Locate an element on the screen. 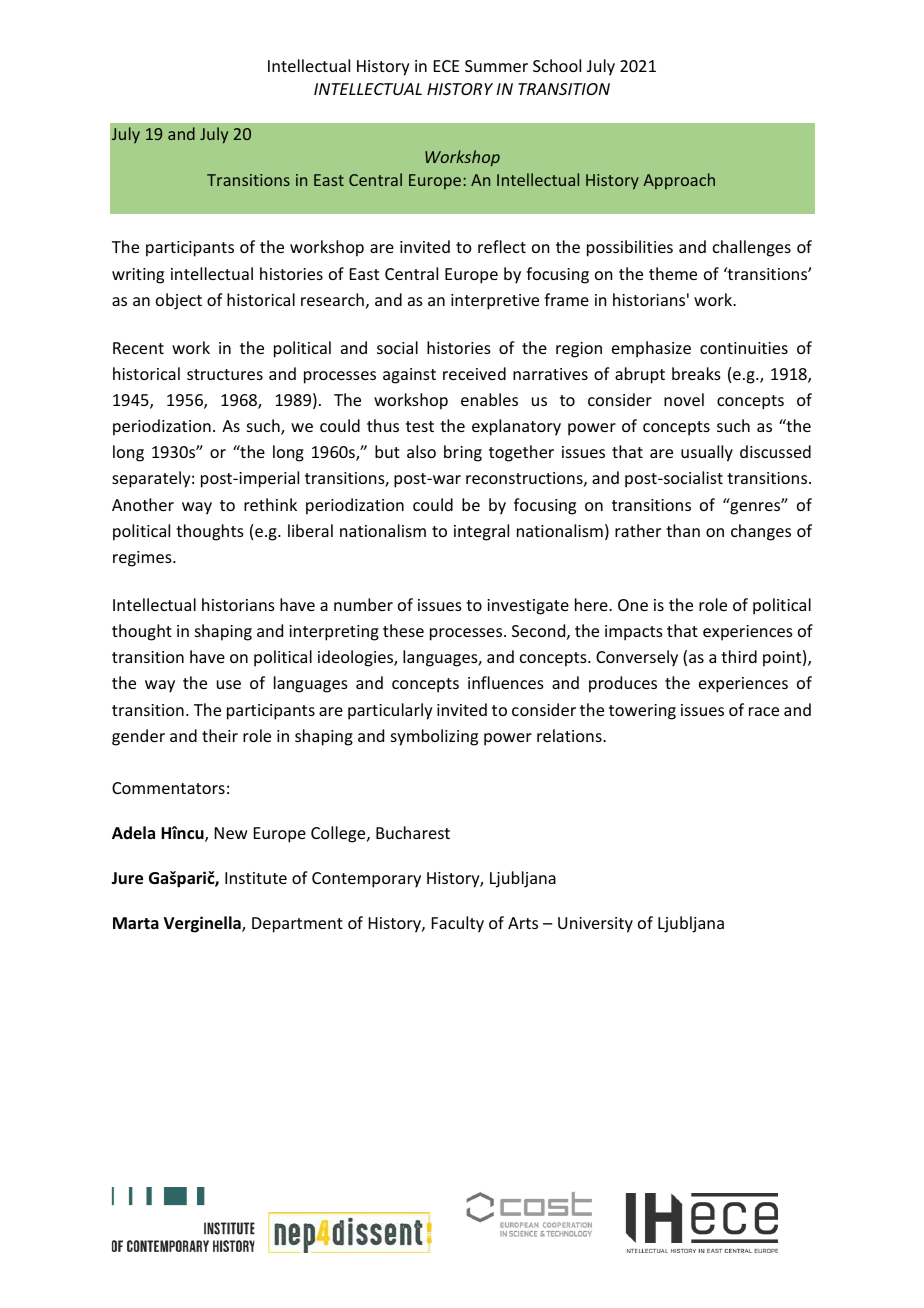  Summer is located at coordinates (496, 66).
